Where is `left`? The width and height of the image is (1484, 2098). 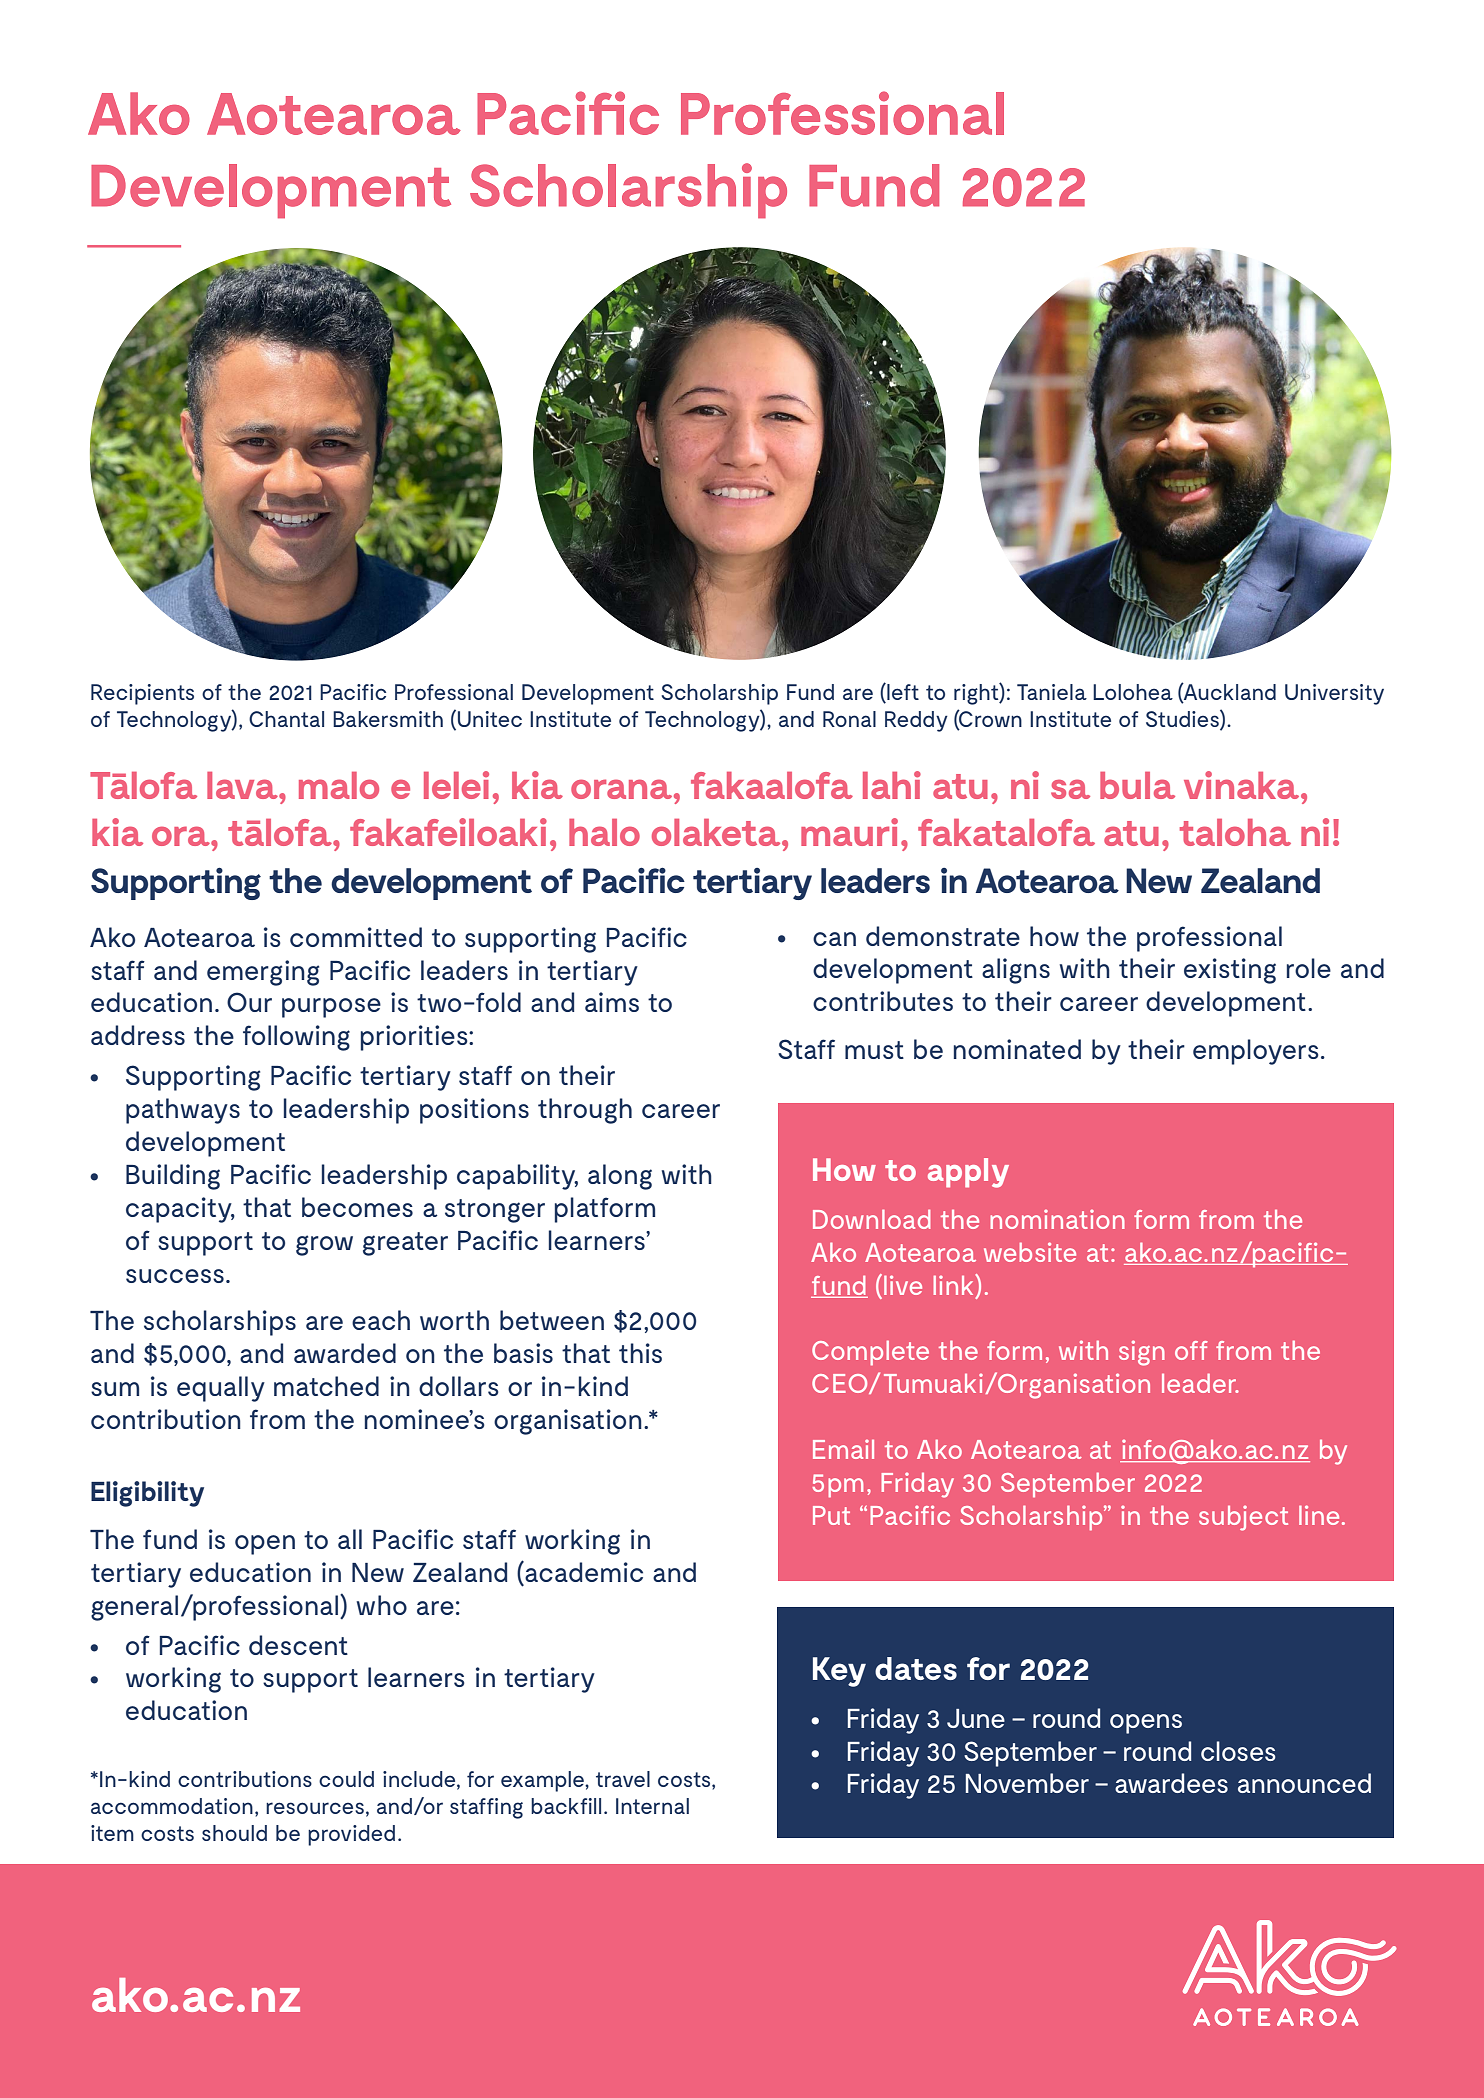
left is located at coordinates (902, 691).
